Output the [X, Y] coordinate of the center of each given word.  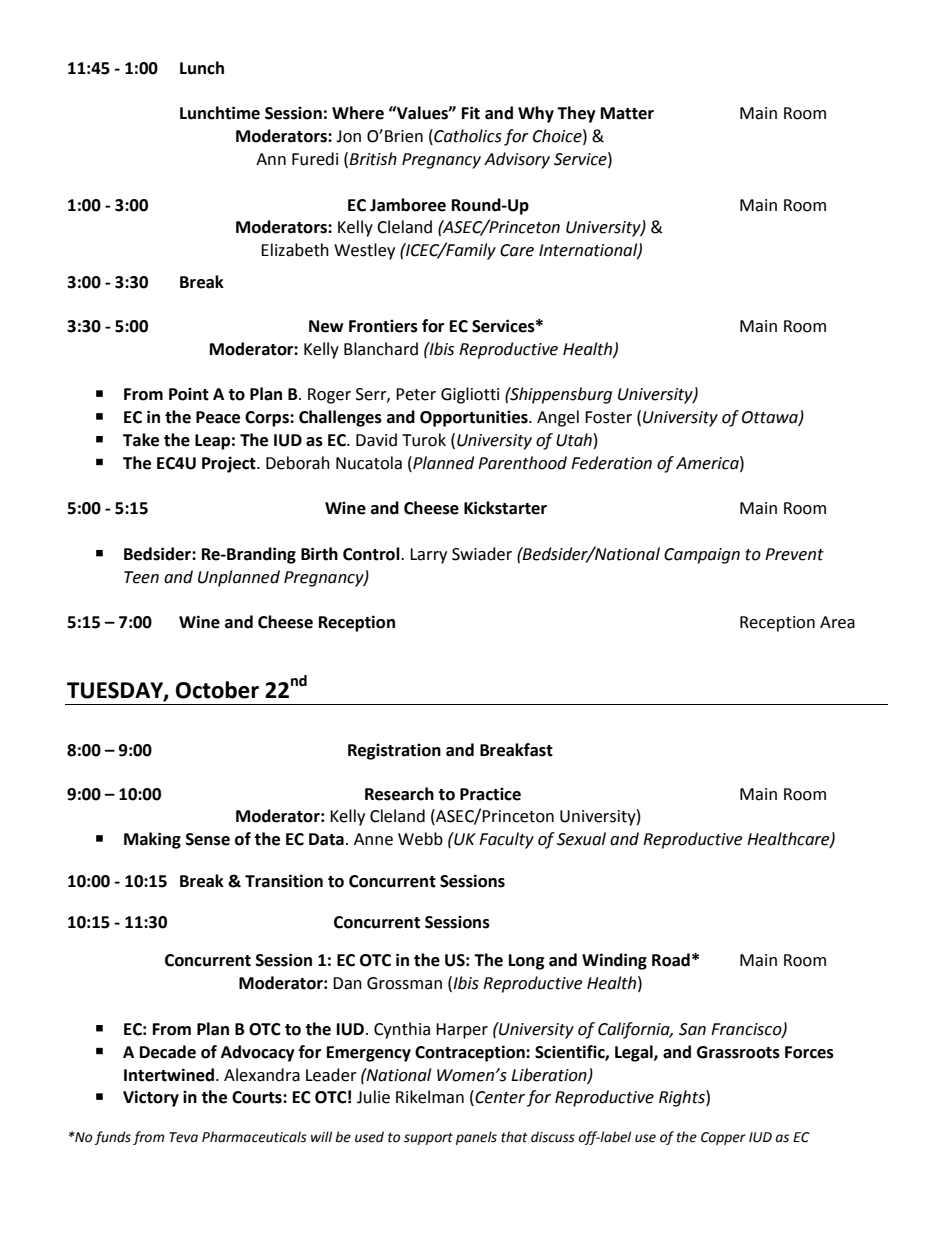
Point [189, 394]
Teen [141, 577]
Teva [183, 1137]
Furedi [315, 159]
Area [837, 622]
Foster [608, 417]
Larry [428, 556]
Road [671, 960]
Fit [471, 113]
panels [476, 1138]
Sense [208, 839]
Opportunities [475, 418]
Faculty [506, 840]
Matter [627, 113]
